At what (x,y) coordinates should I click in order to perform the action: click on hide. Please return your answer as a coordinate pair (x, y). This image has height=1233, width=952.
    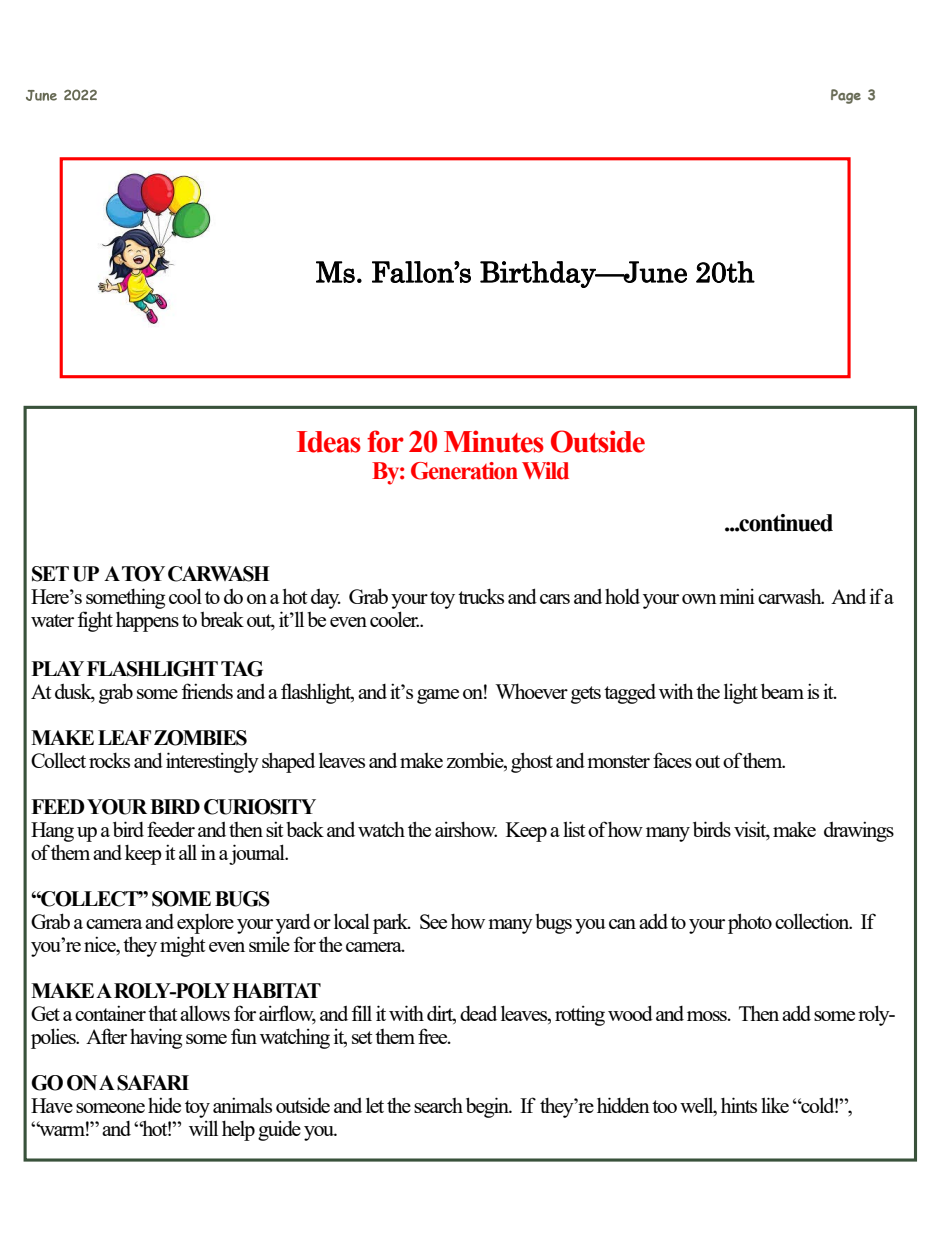
    Looking at the image, I should click on (164, 1105).
